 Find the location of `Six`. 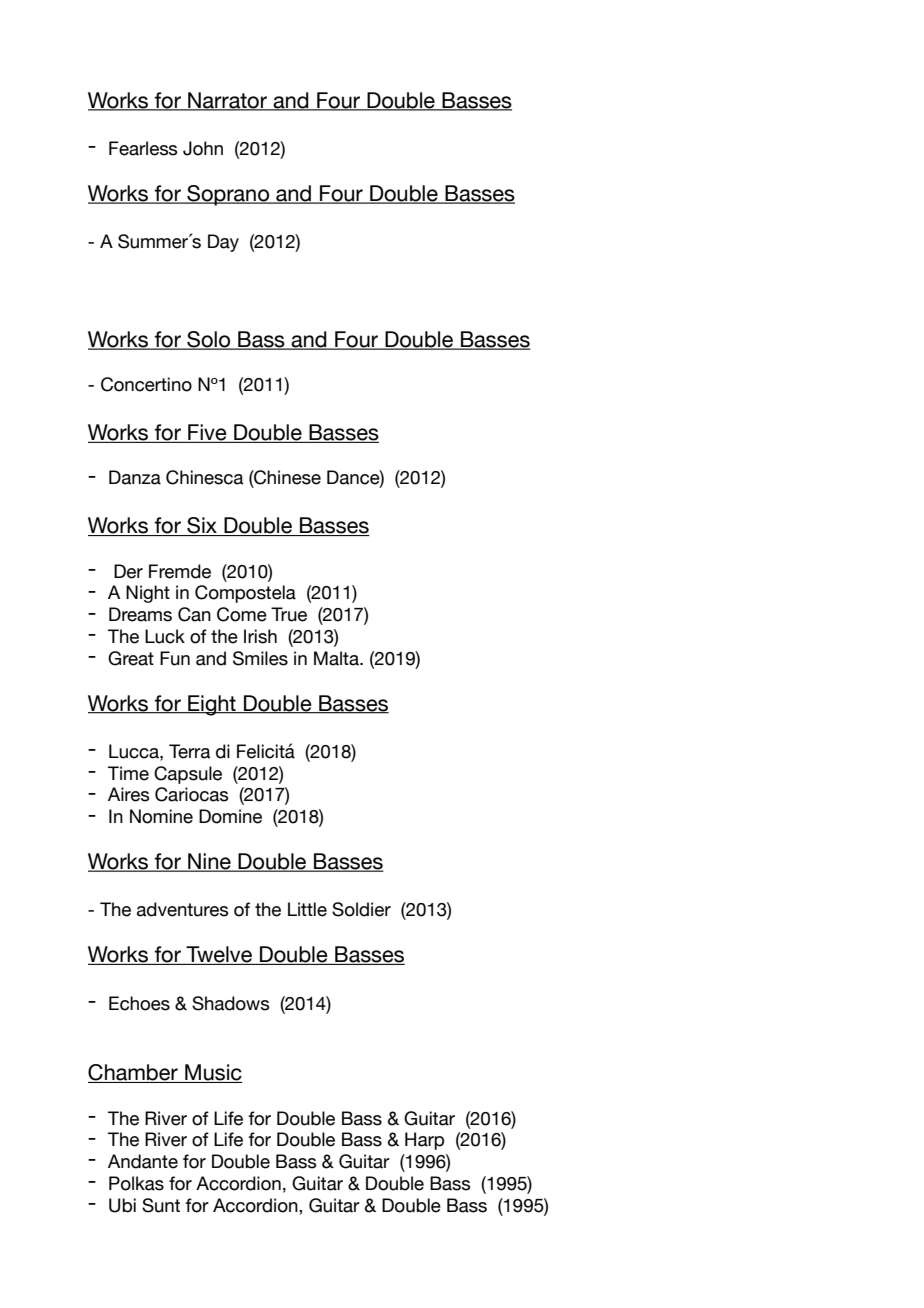

Six is located at coordinates (202, 526).
